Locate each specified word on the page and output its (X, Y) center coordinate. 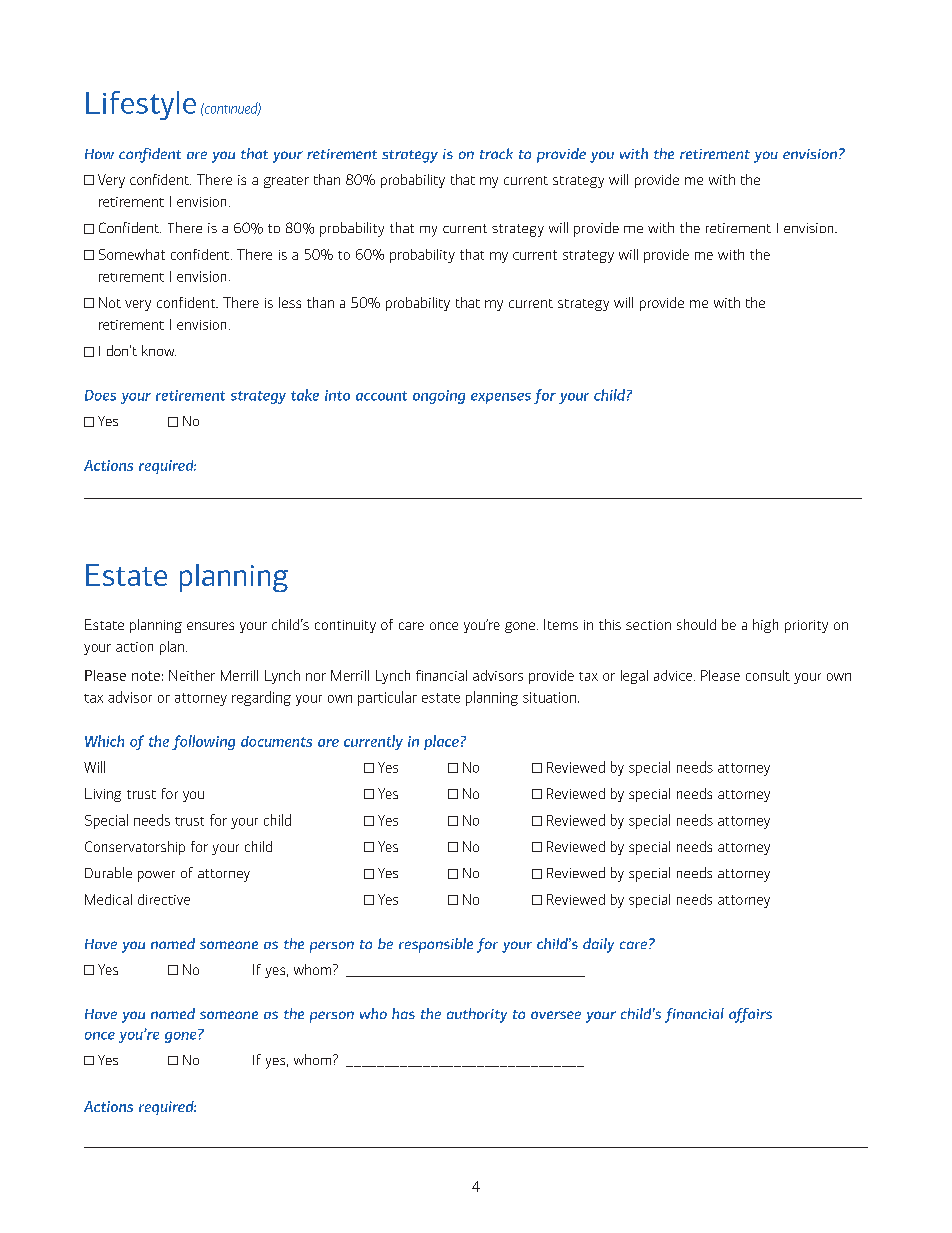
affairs (750, 1015)
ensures (210, 626)
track (496, 153)
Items (561, 624)
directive (164, 899)
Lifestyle (141, 105)
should (696, 624)
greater (286, 182)
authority (477, 1015)
